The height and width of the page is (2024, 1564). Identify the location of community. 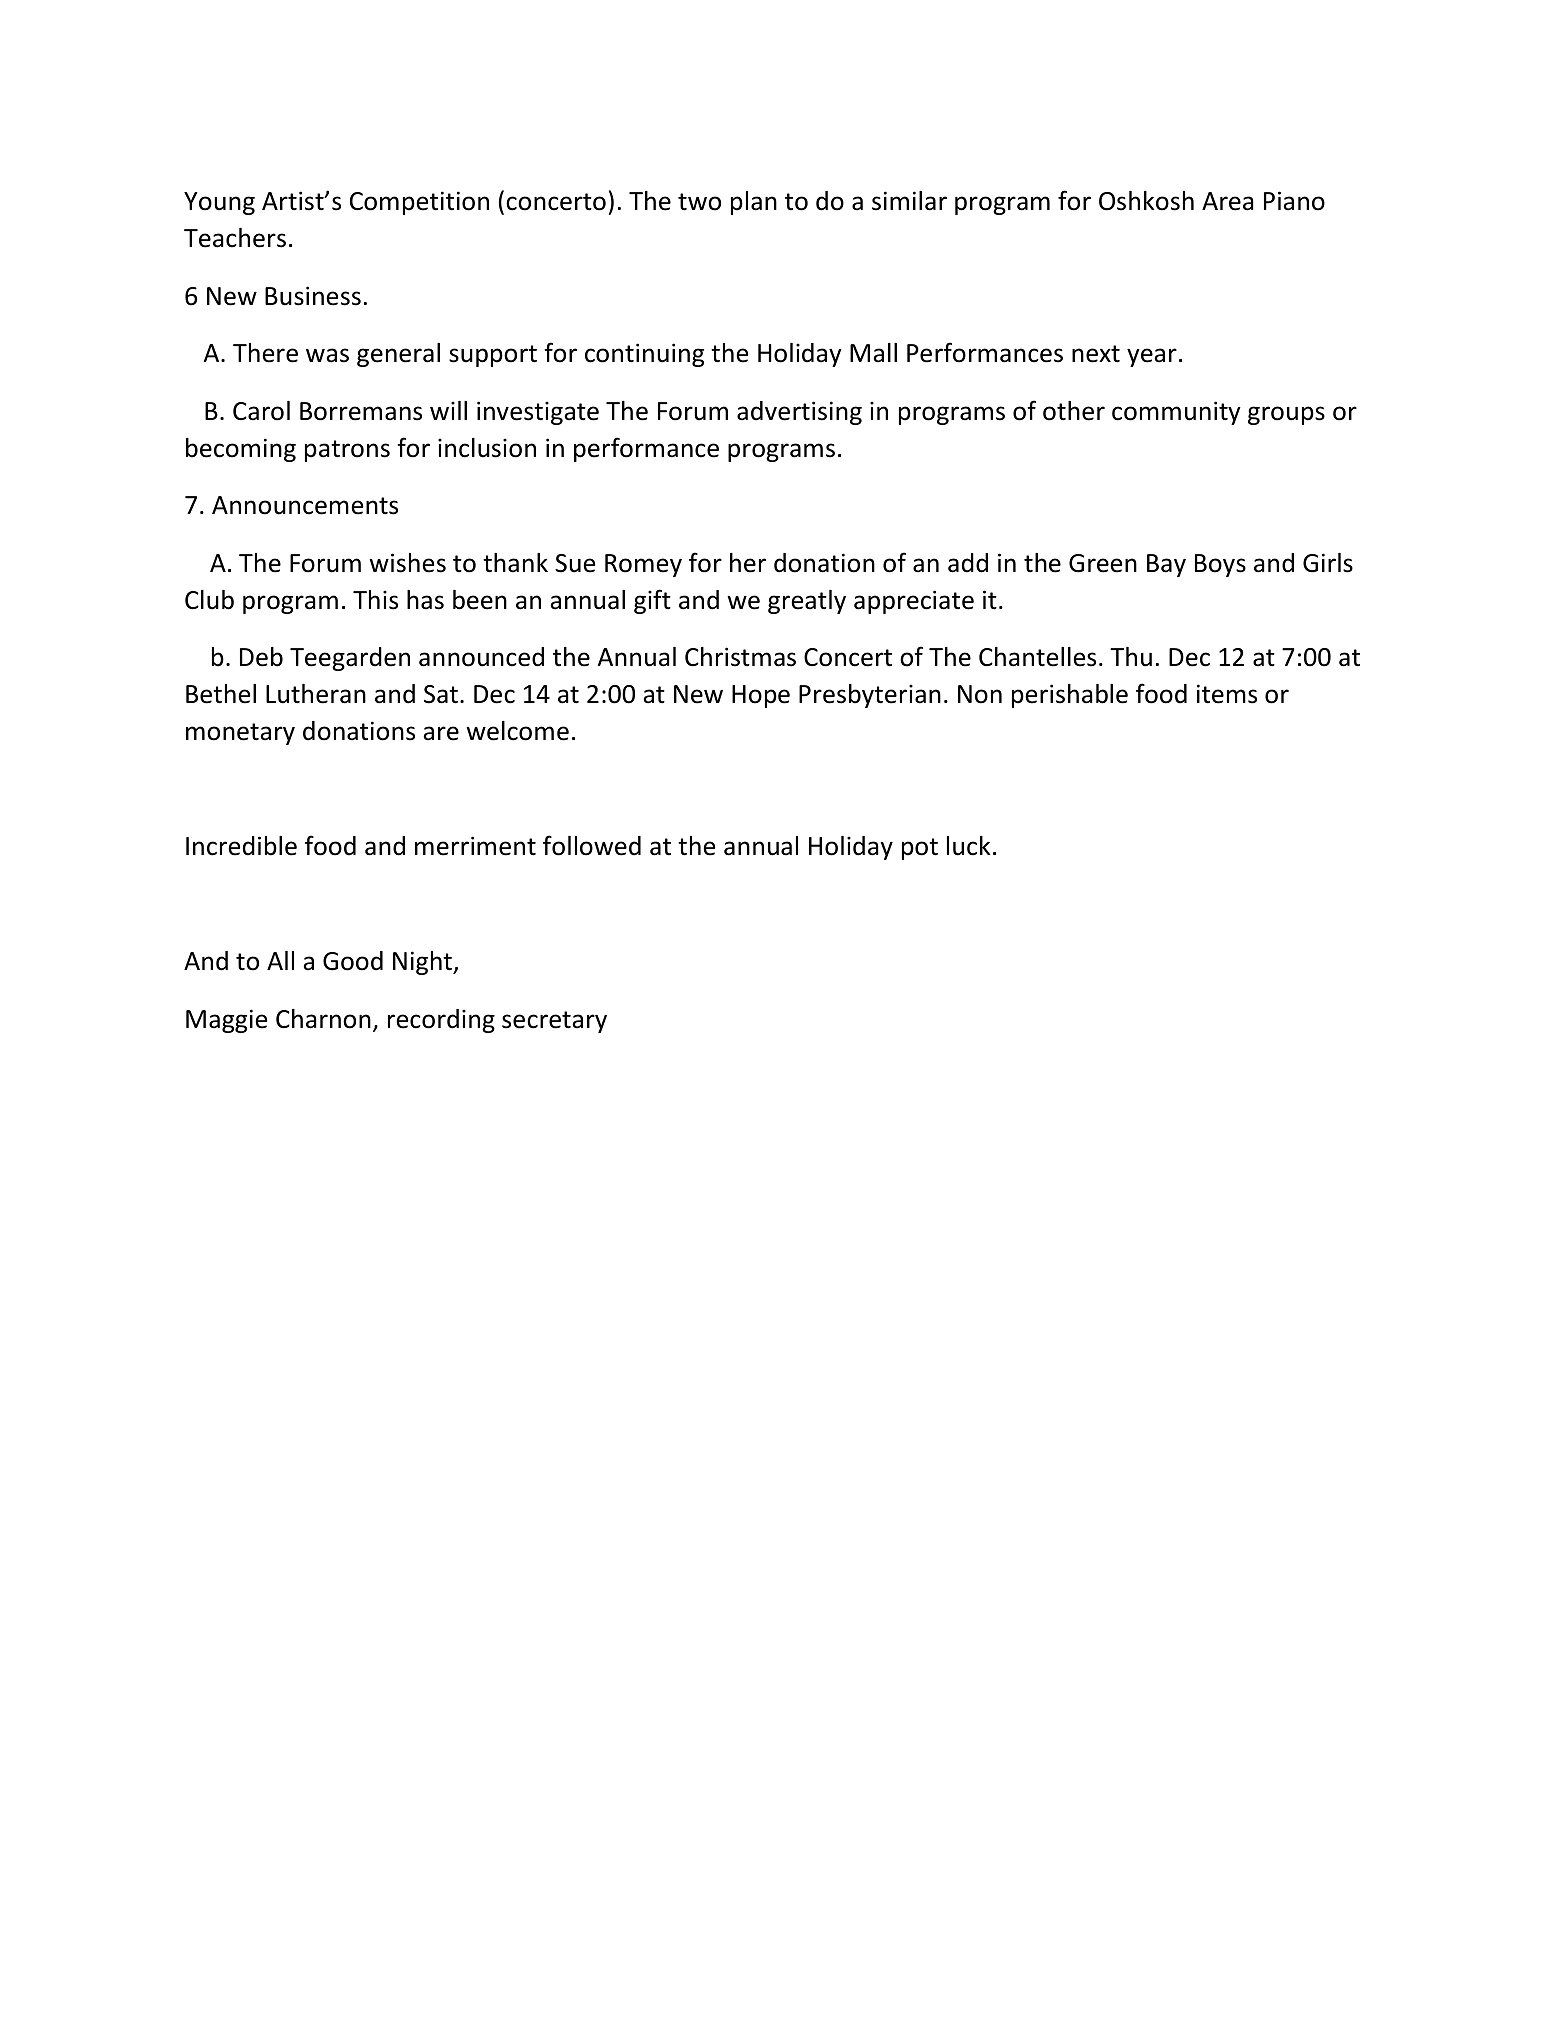
(1176, 413).
